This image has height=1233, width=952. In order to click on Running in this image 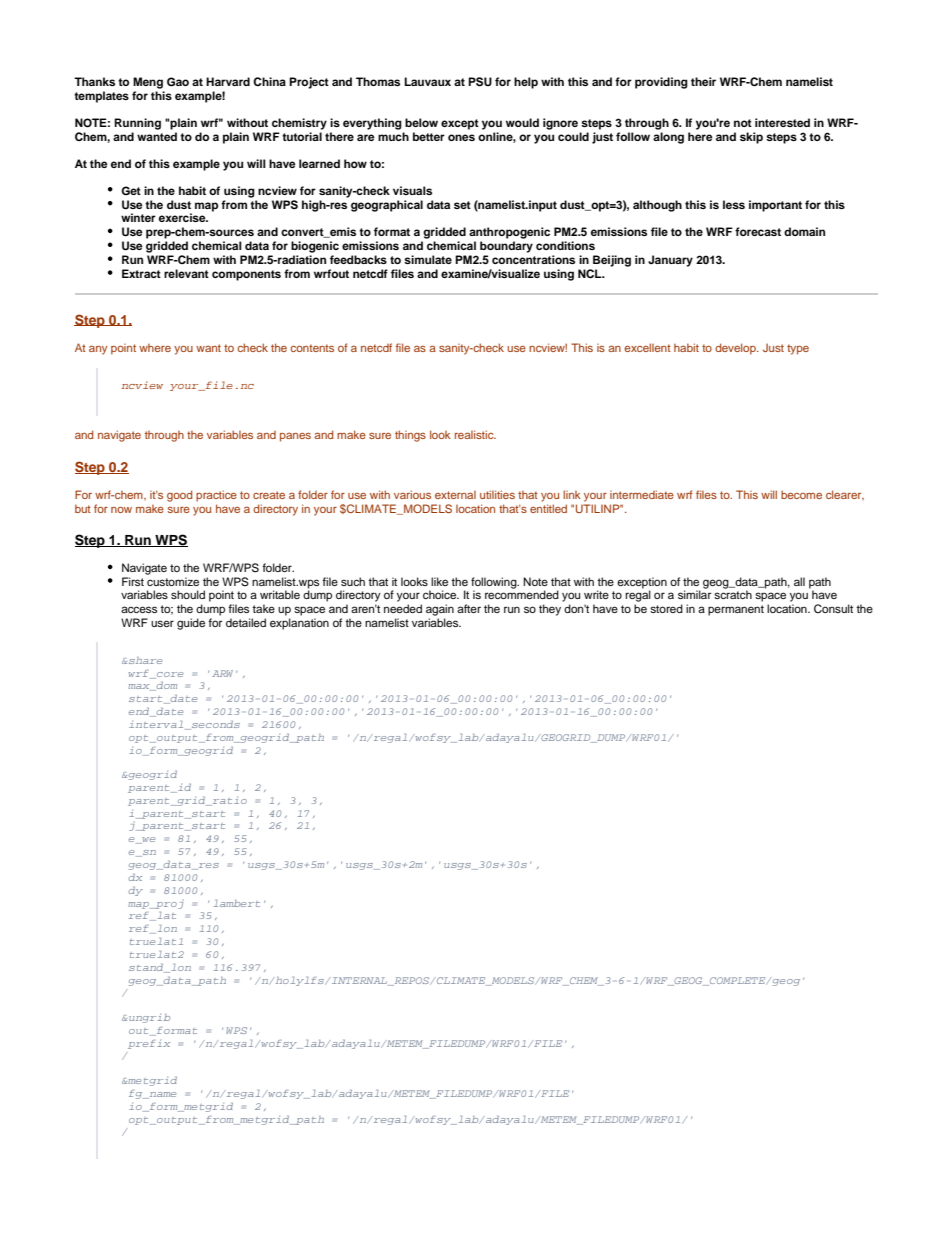, I will do `click(137, 124)`.
